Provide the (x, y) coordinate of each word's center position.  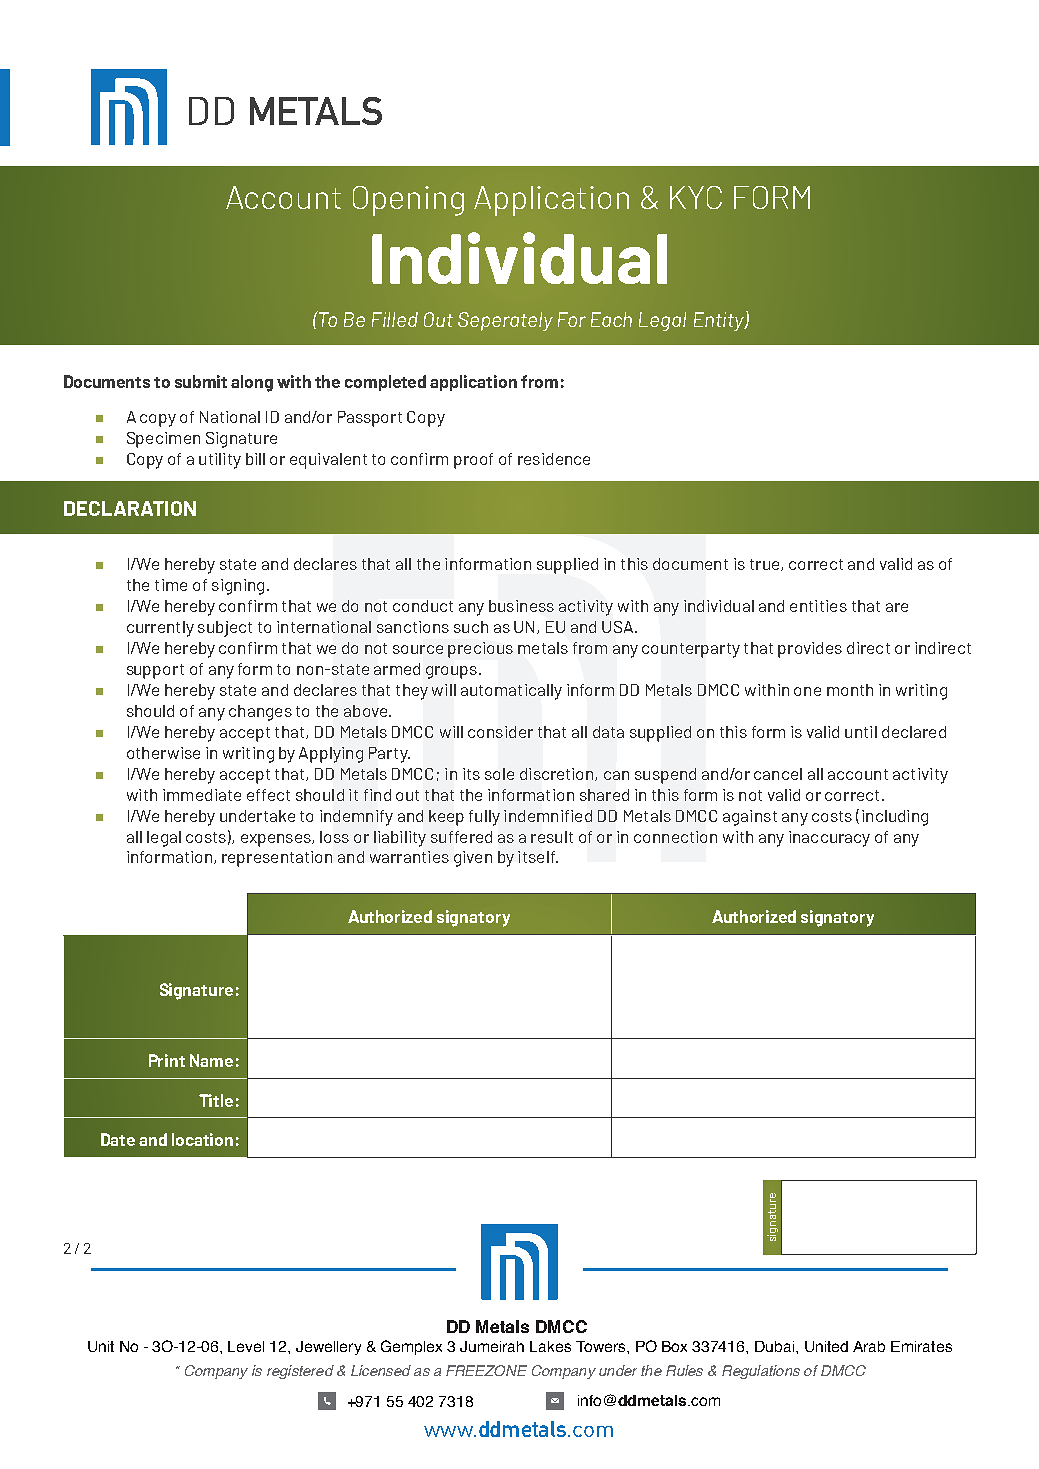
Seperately (505, 321)
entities (818, 606)
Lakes (550, 1346)
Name (211, 1060)
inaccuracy (829, 839)
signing (238, 587)
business (521, 606)
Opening (408, 201)
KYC (696, 197)
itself (538, 857)
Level (246, 1346)
